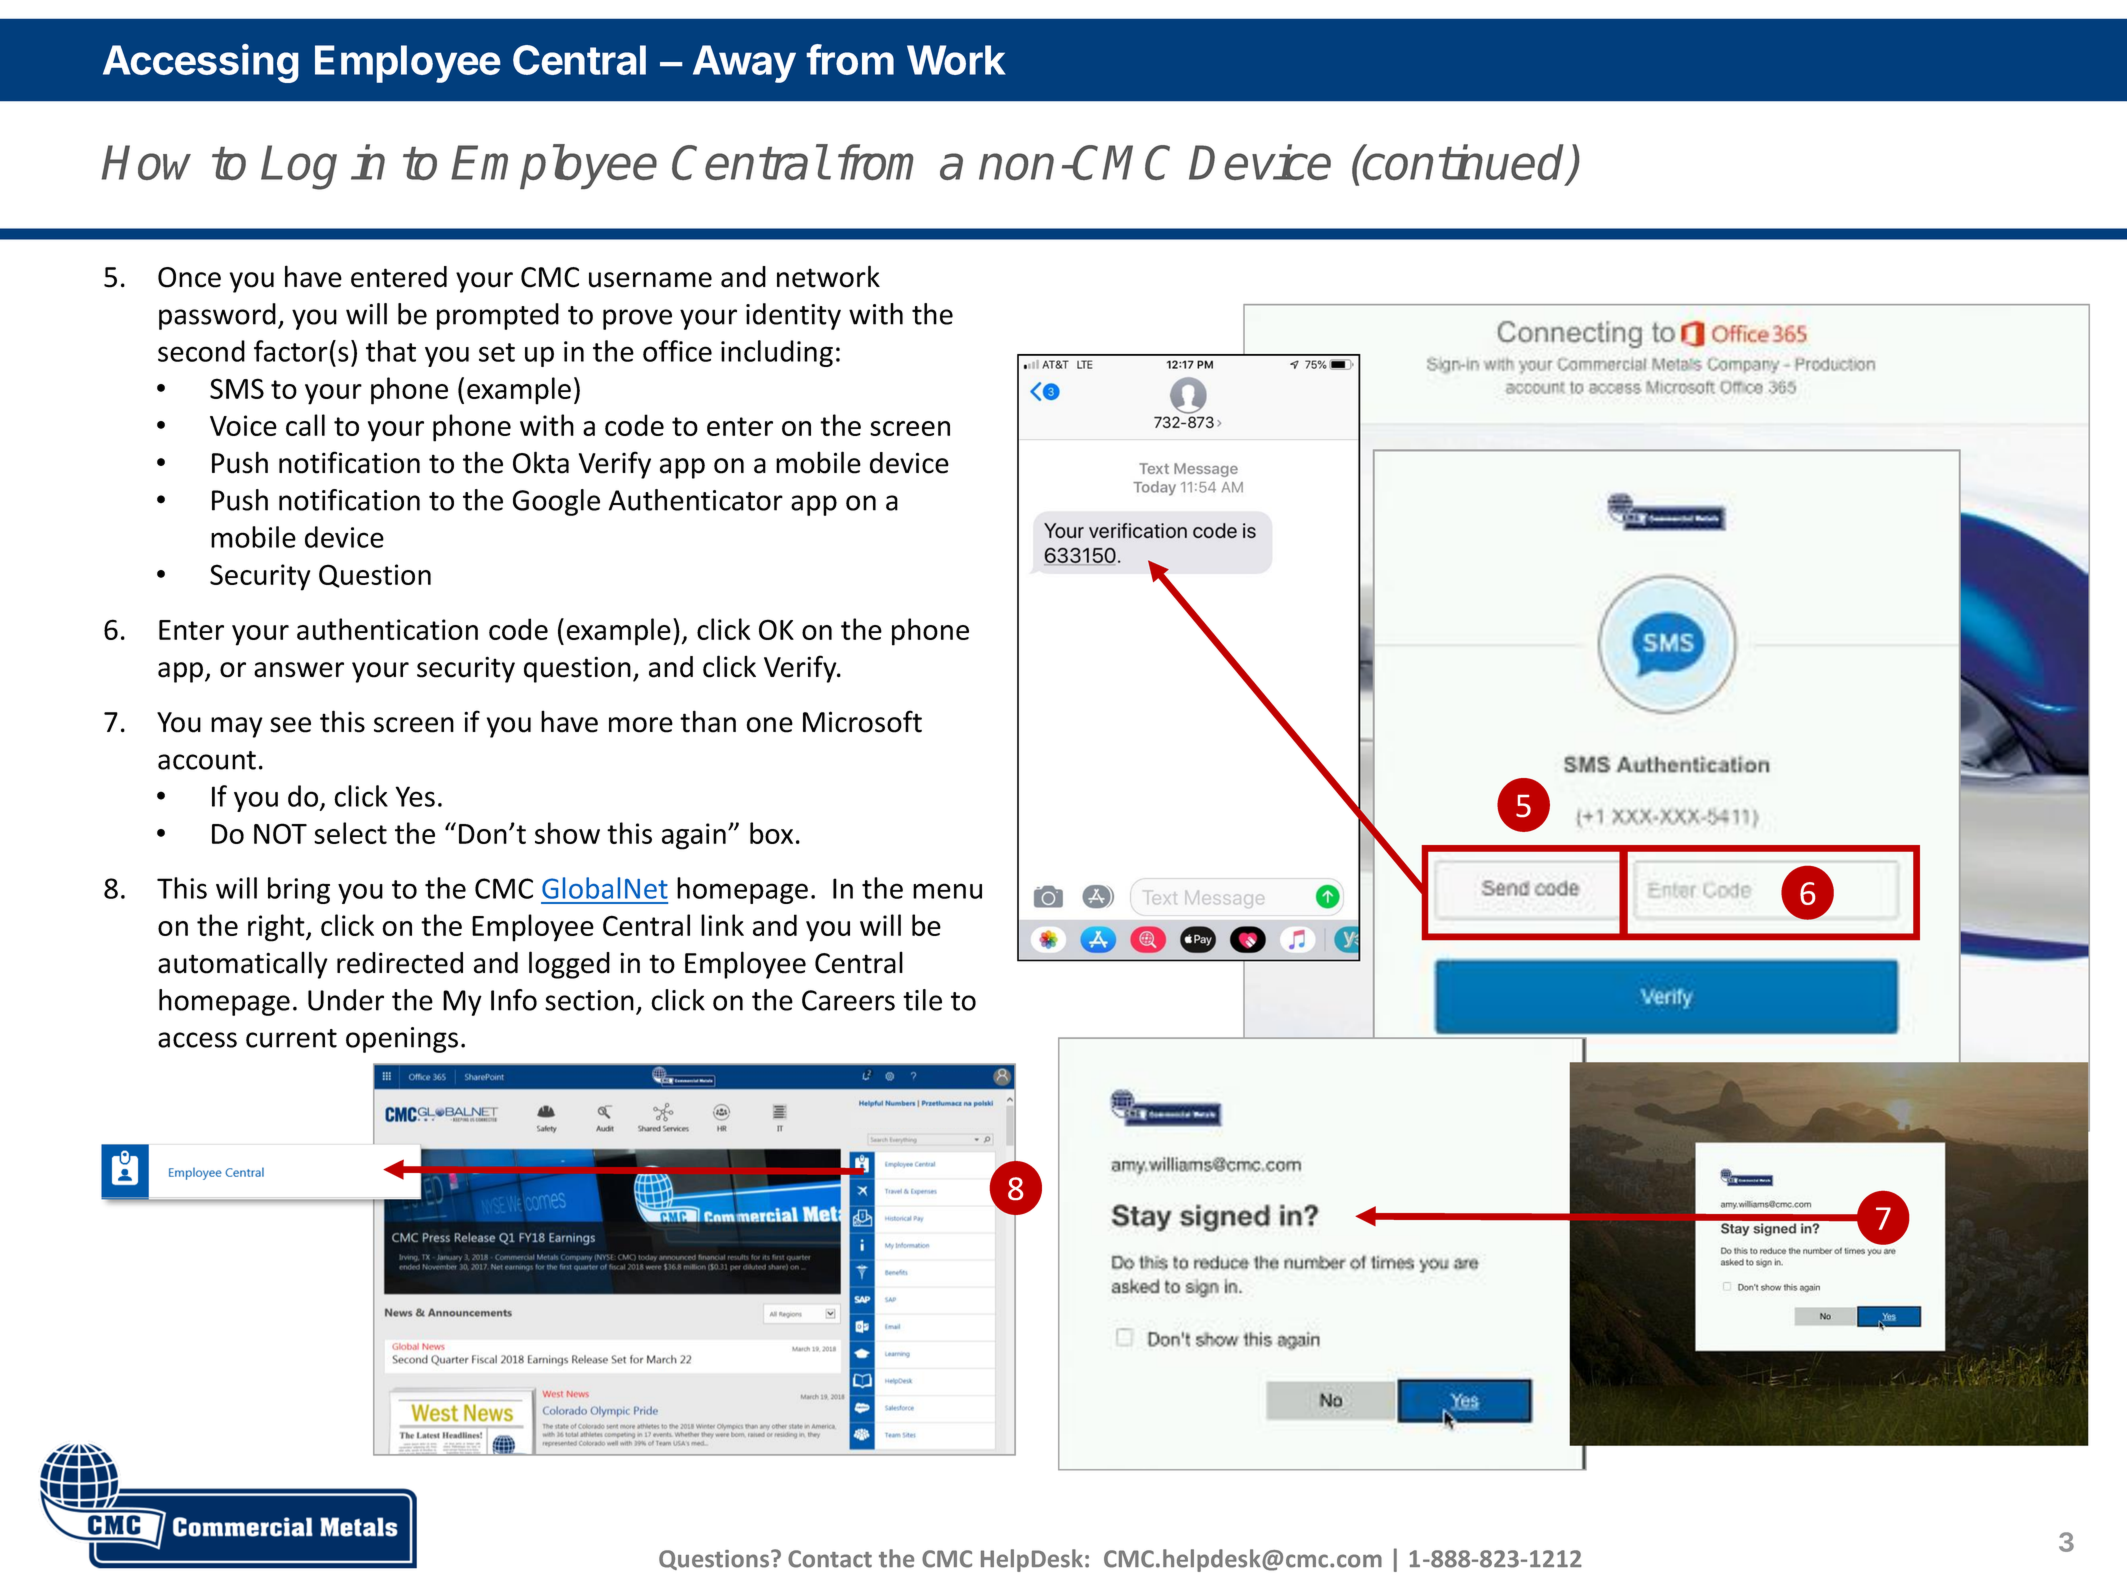 This page has height=1595, width=2127. Describe the element at coordinates (862, 721) in the page. I see `Microsoft` at that location.
